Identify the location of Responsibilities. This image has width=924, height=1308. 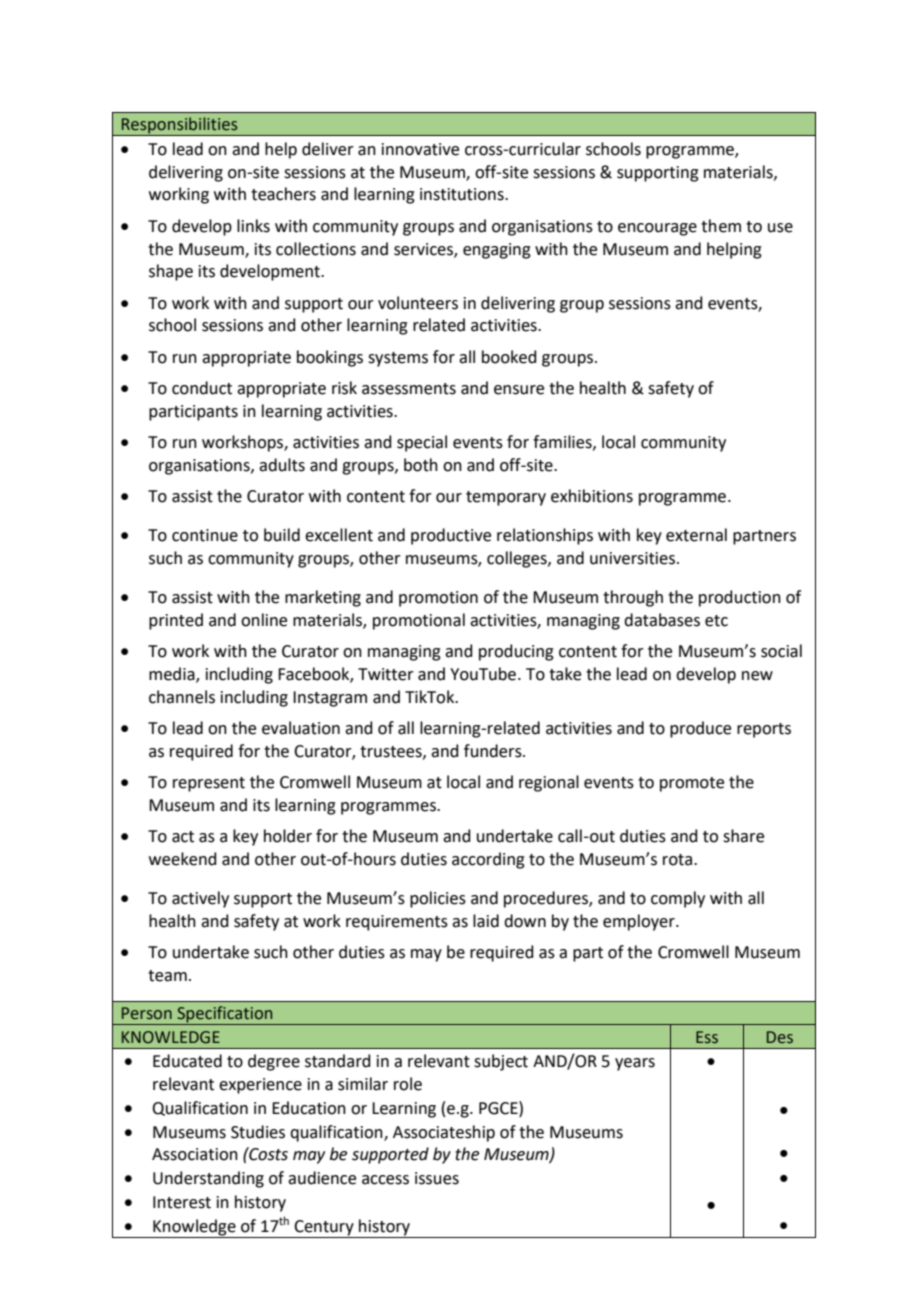
(180, 126).
